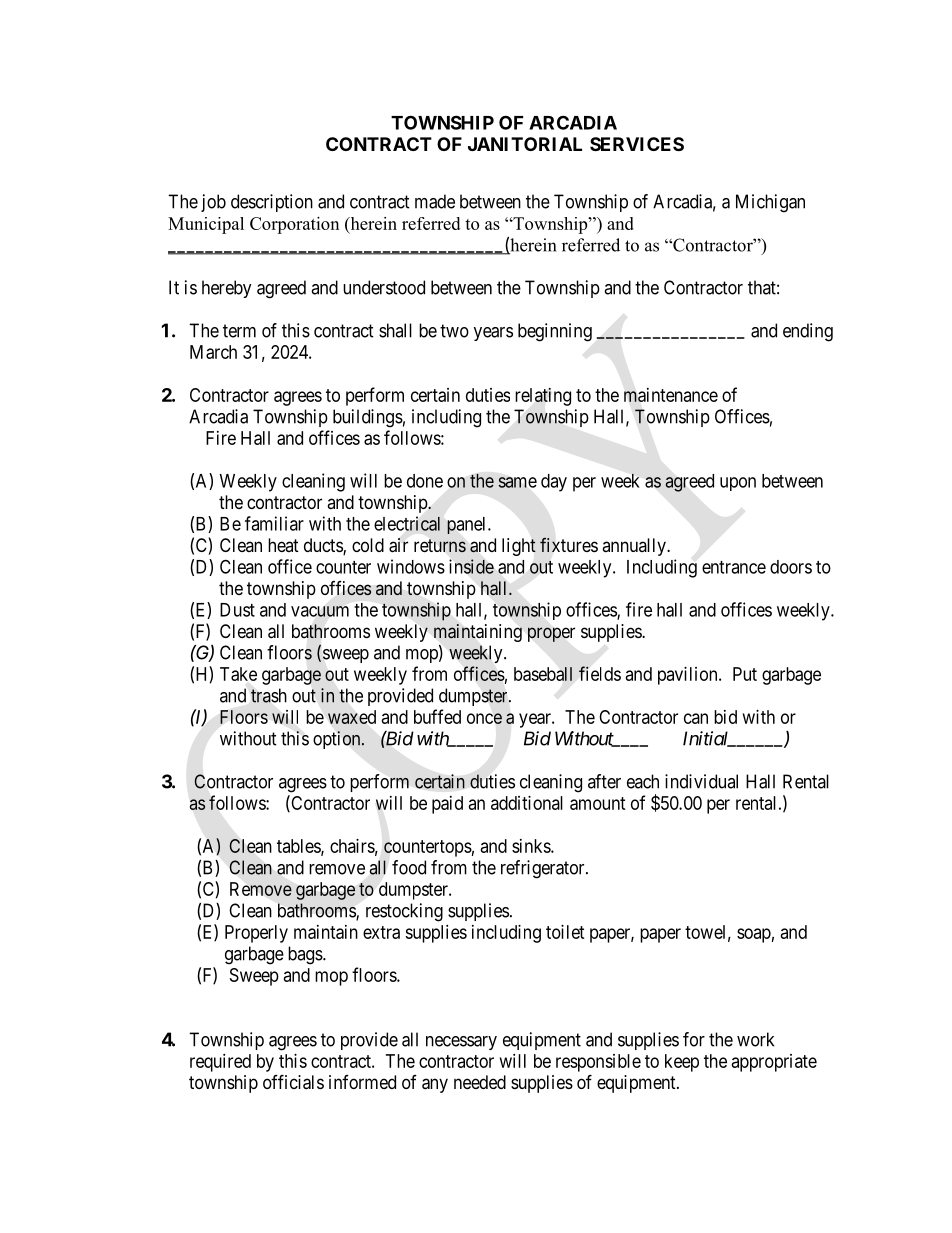 The image size is (952, 1233). What do you see at coordinates (272, 203) in the screenshot?
I see `description` at bounding box center [272, 203].
